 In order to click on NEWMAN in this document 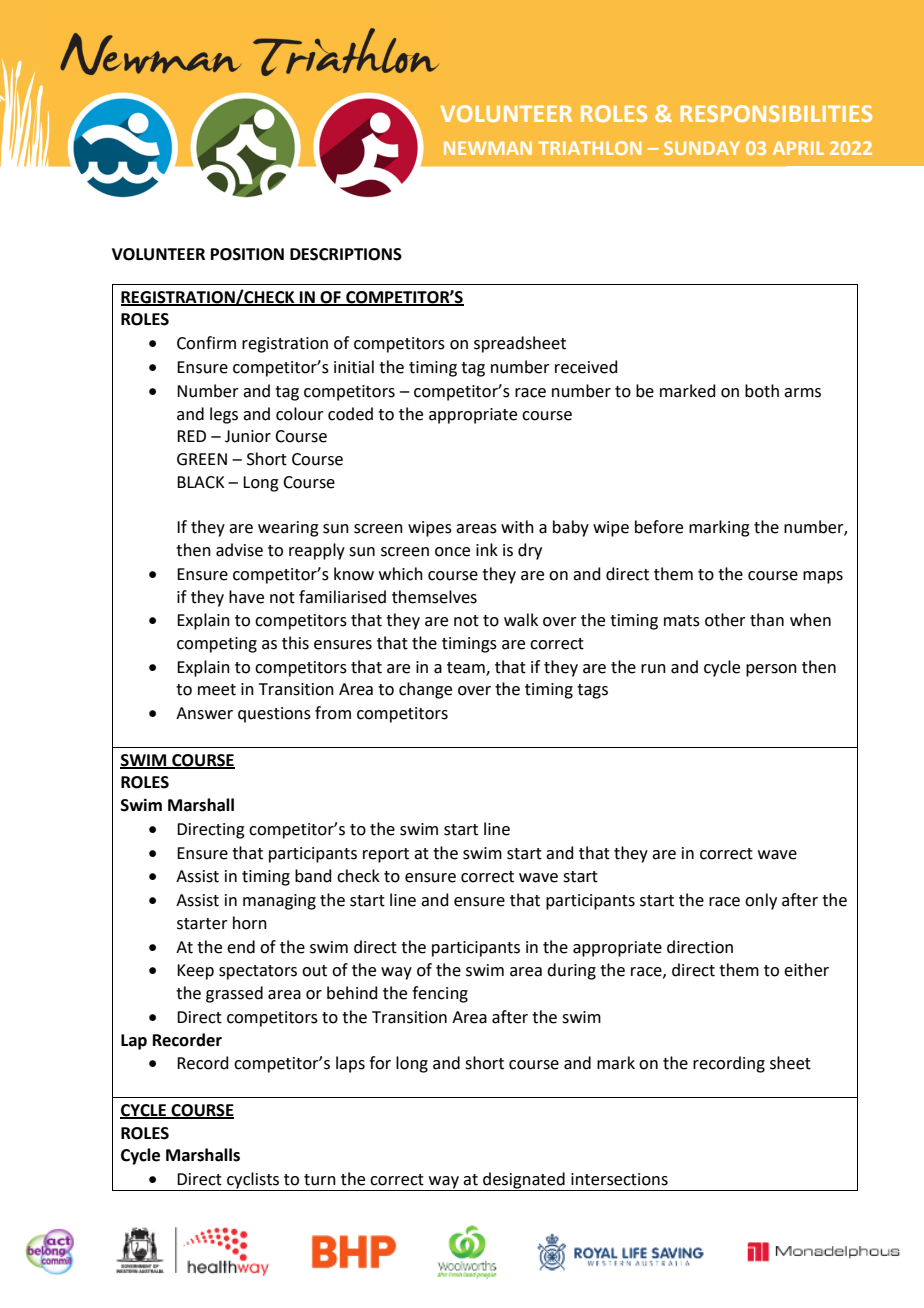, I will do `click(488, 148)`.
